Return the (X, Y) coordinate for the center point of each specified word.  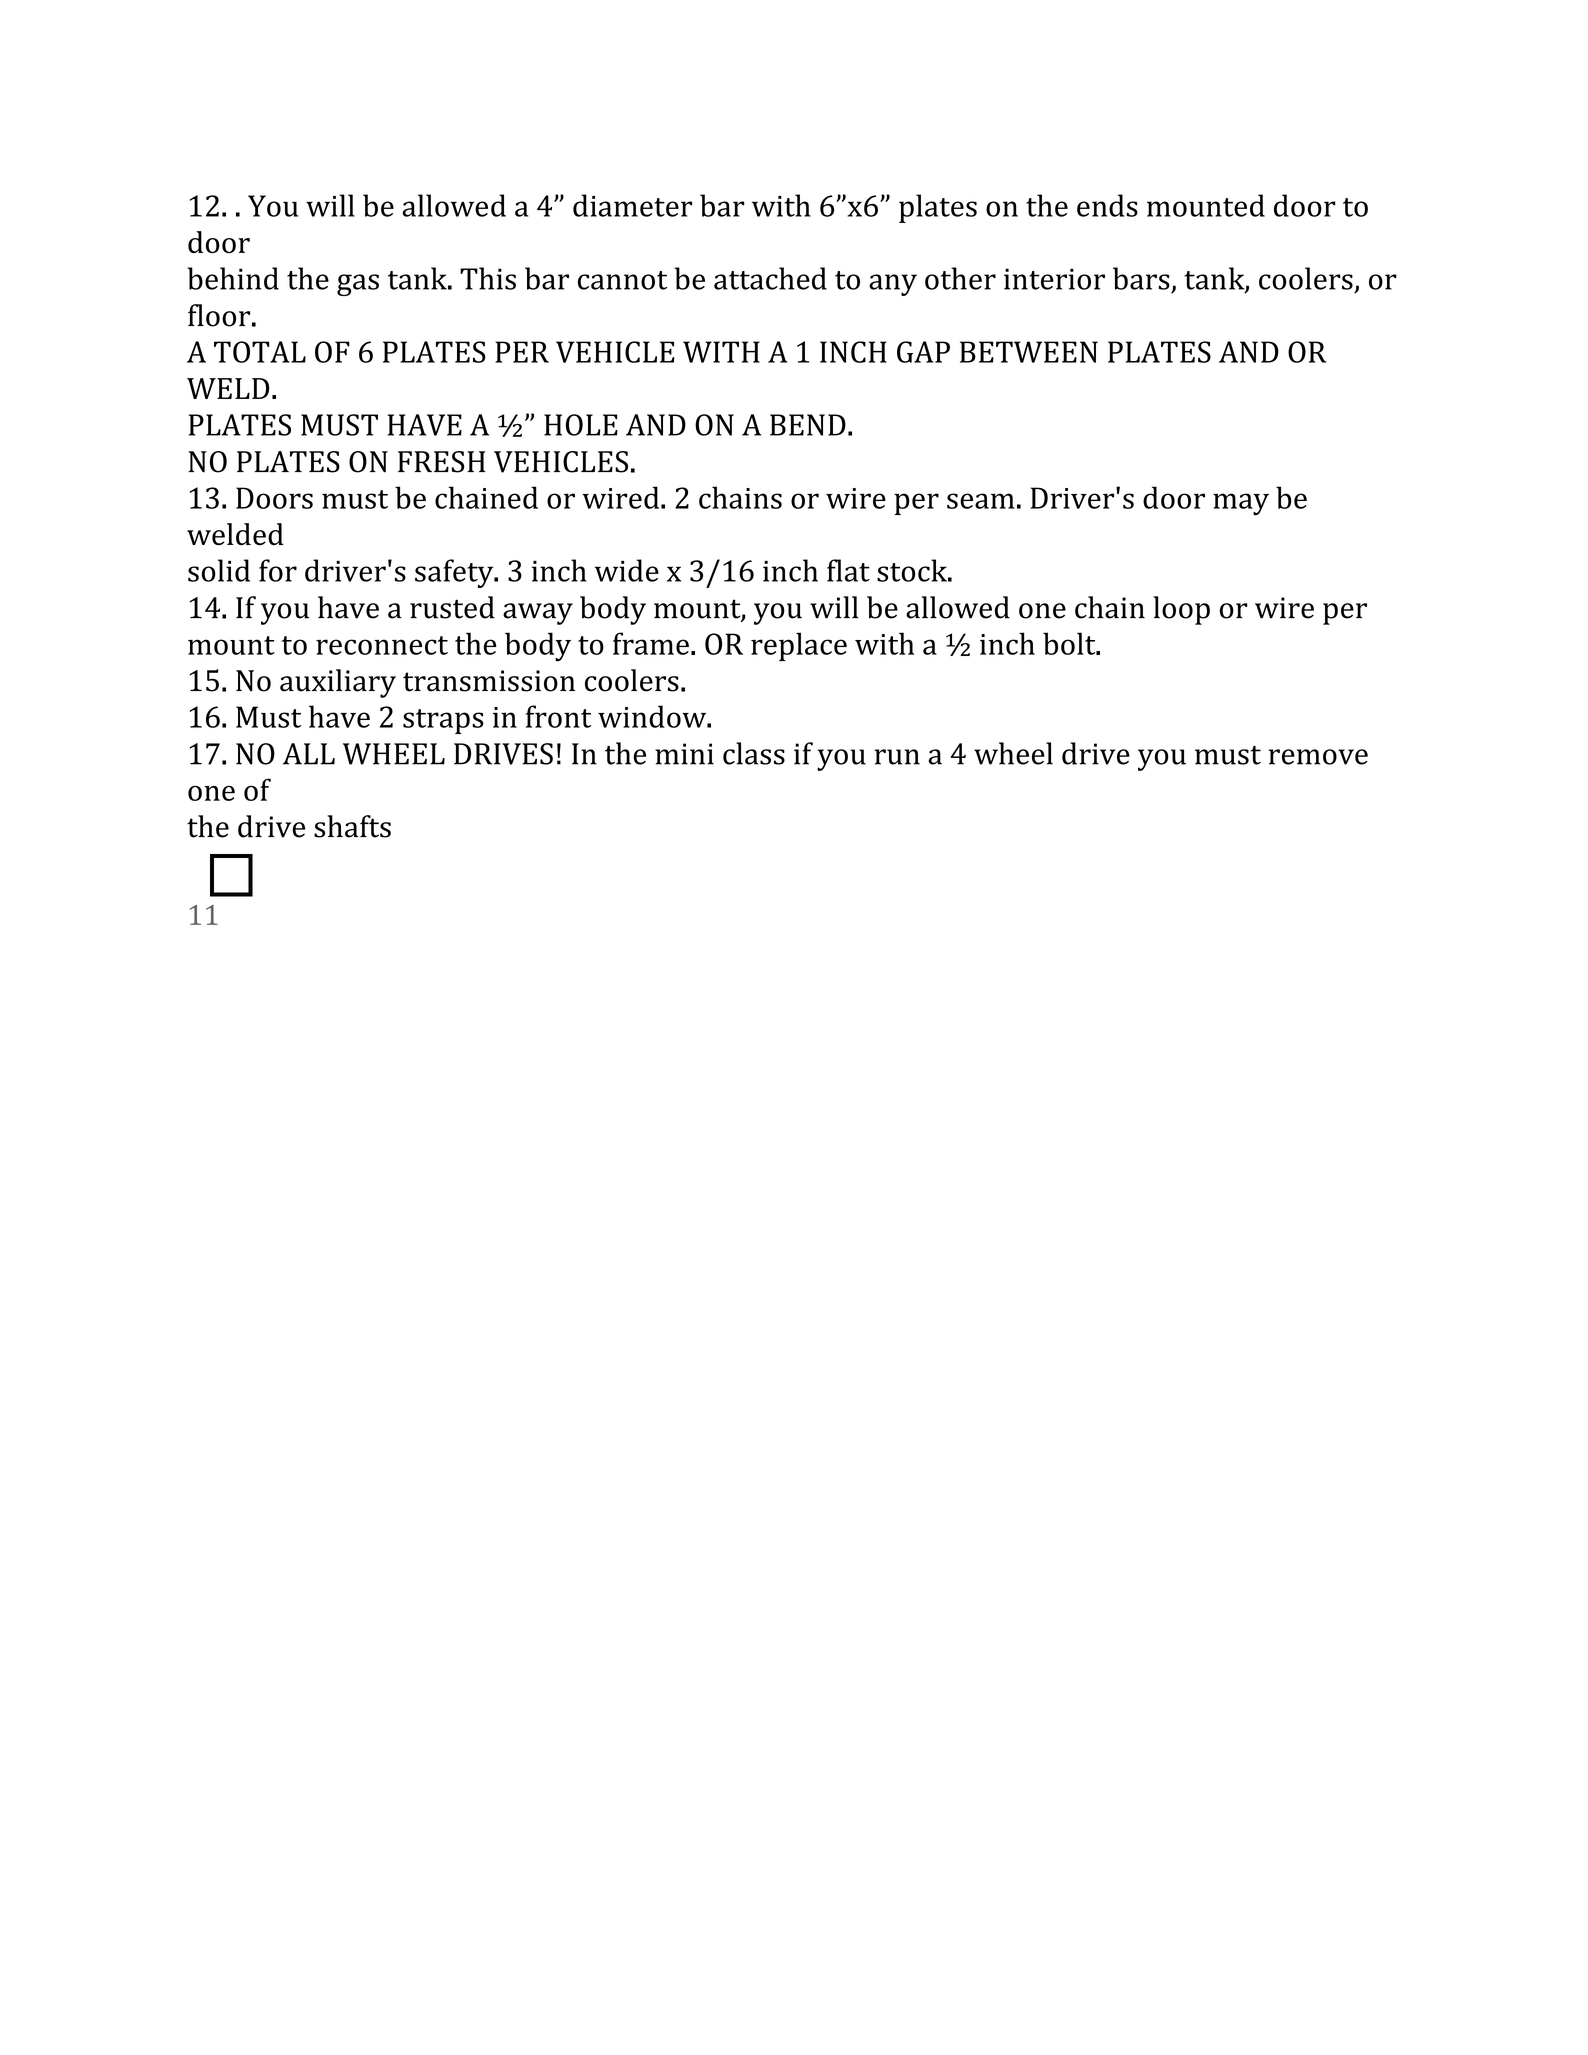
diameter (632, 205)
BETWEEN (1029, 352)
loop (1181, 610)
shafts (352, 826)
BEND (808, 425)
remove (1318, 757)
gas (358, 285)
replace (799, 646)
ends (1107, 205)
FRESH (441, 462)
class (754, 753)
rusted (452, 607)
